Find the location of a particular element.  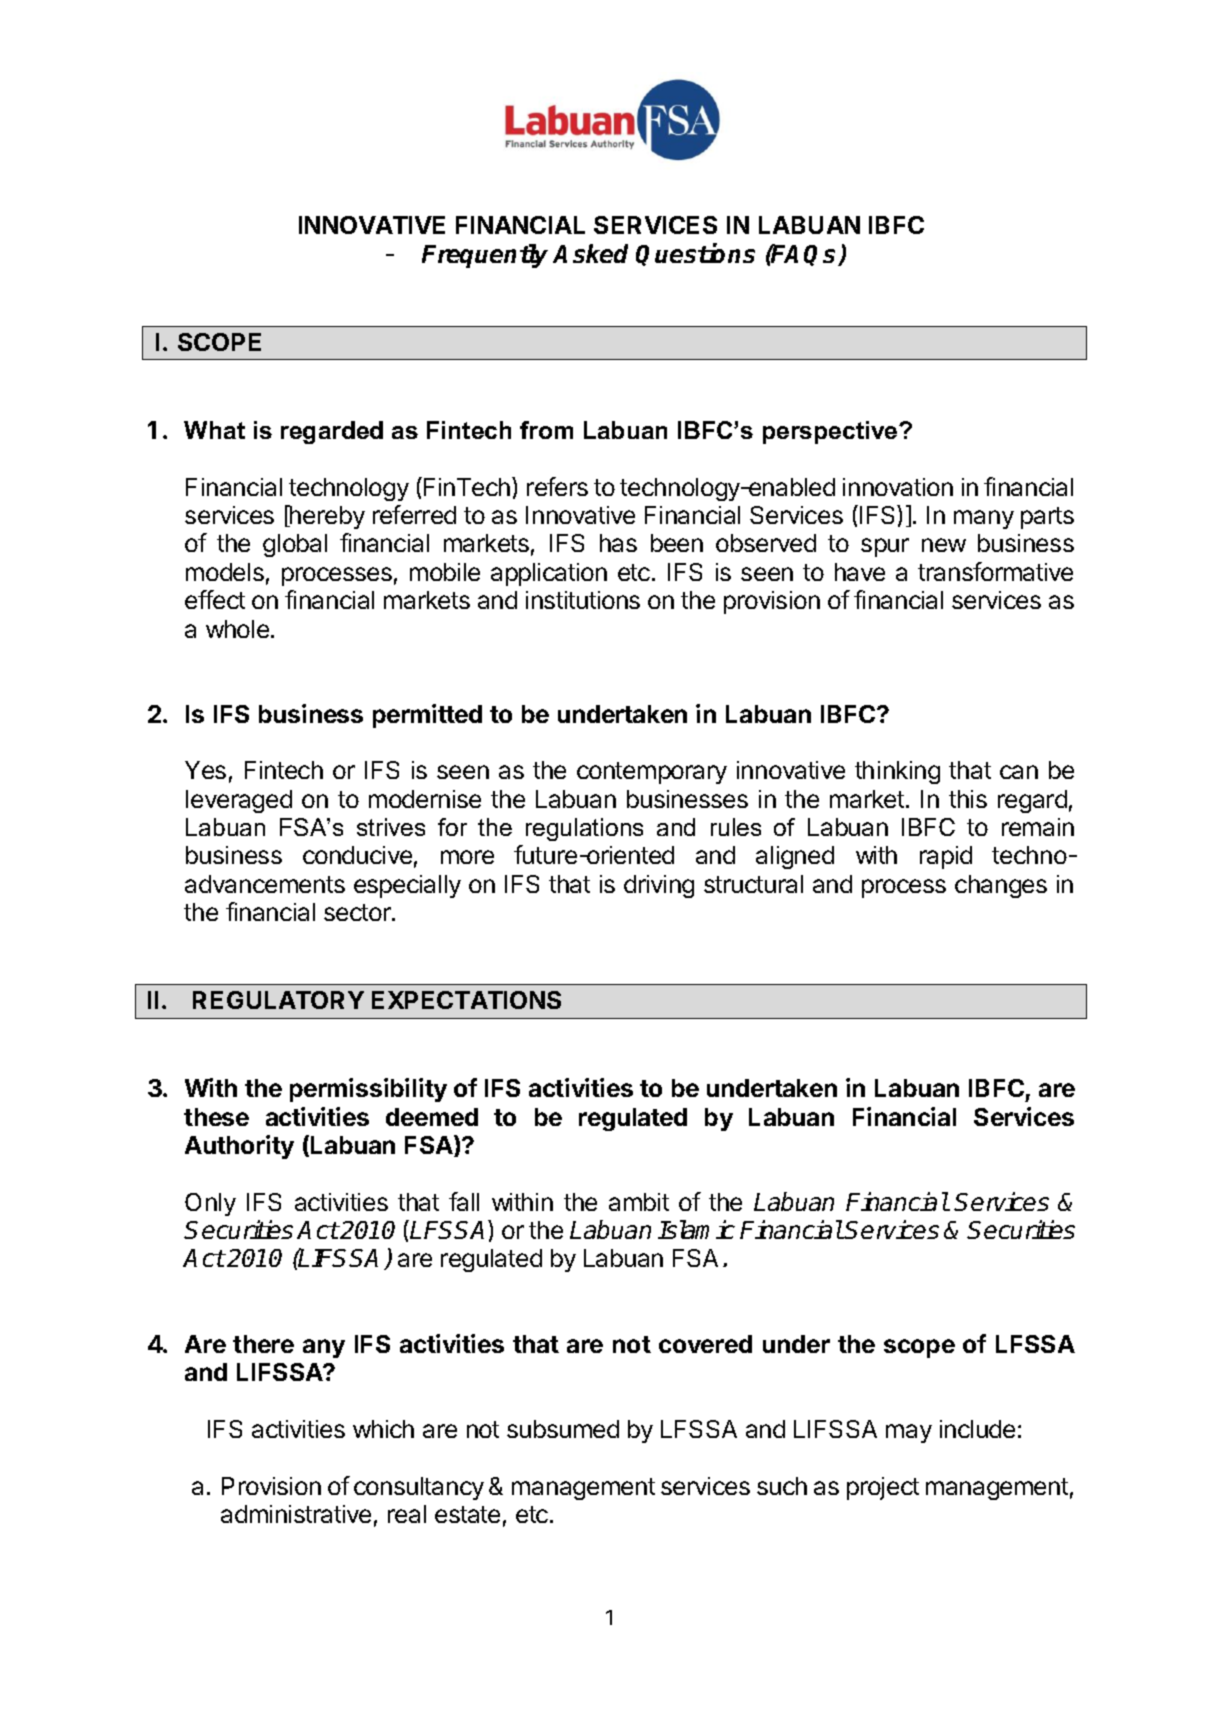

administrative is located at coordinates (296, 1514).
